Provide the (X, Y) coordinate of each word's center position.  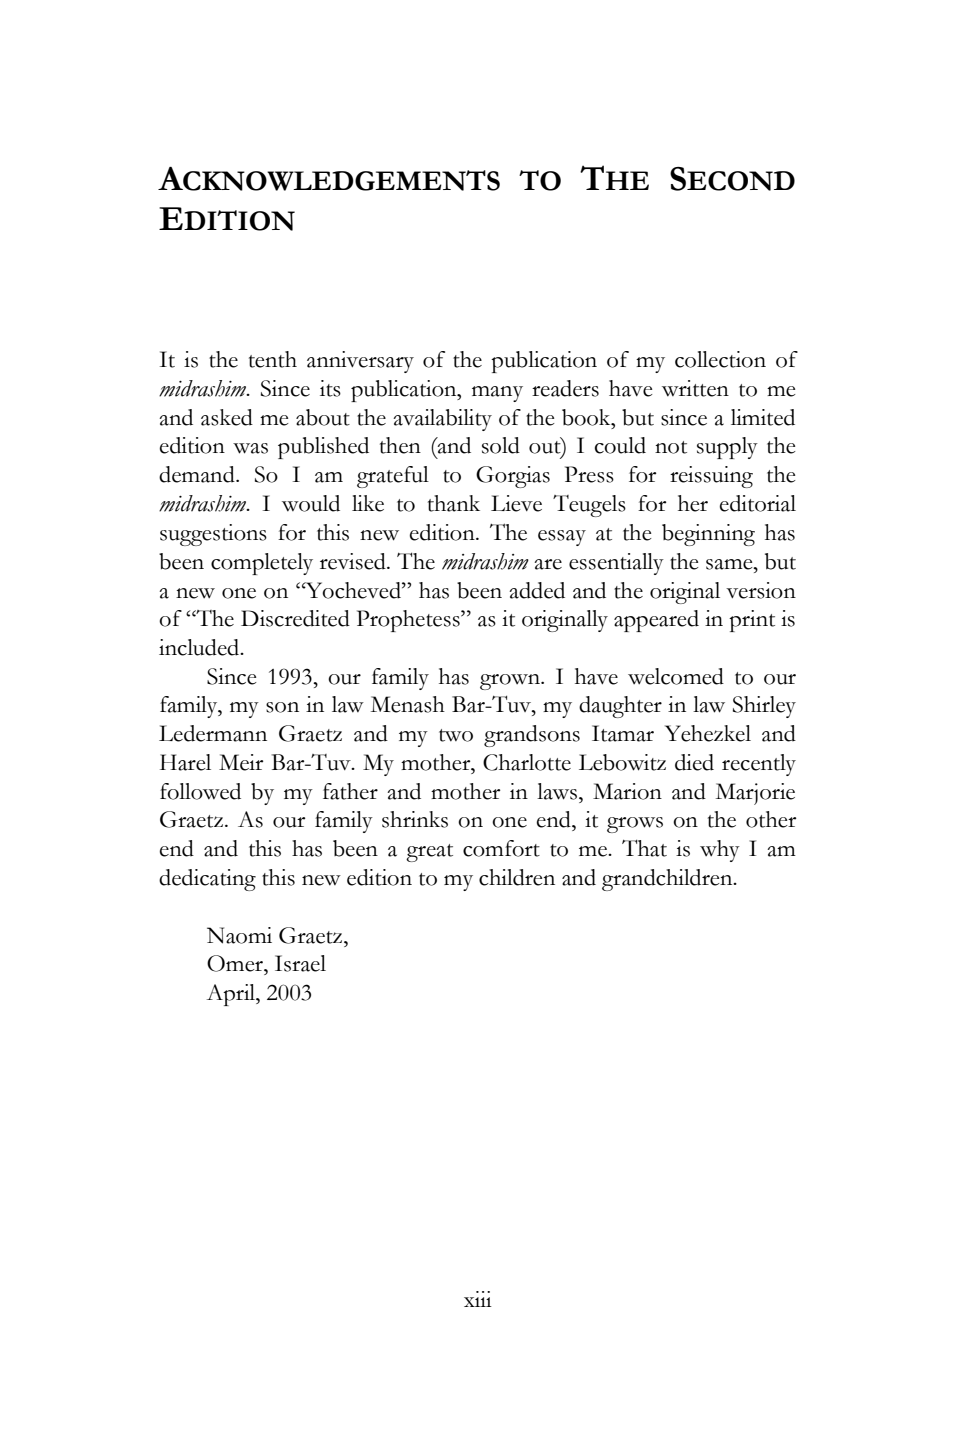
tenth (273, 359)
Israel (300, 963)
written (695, 388)
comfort (501, 848)
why (720, 851)
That (644, 848)
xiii (478, 1299)
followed (200, 791)
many (497, 394)
